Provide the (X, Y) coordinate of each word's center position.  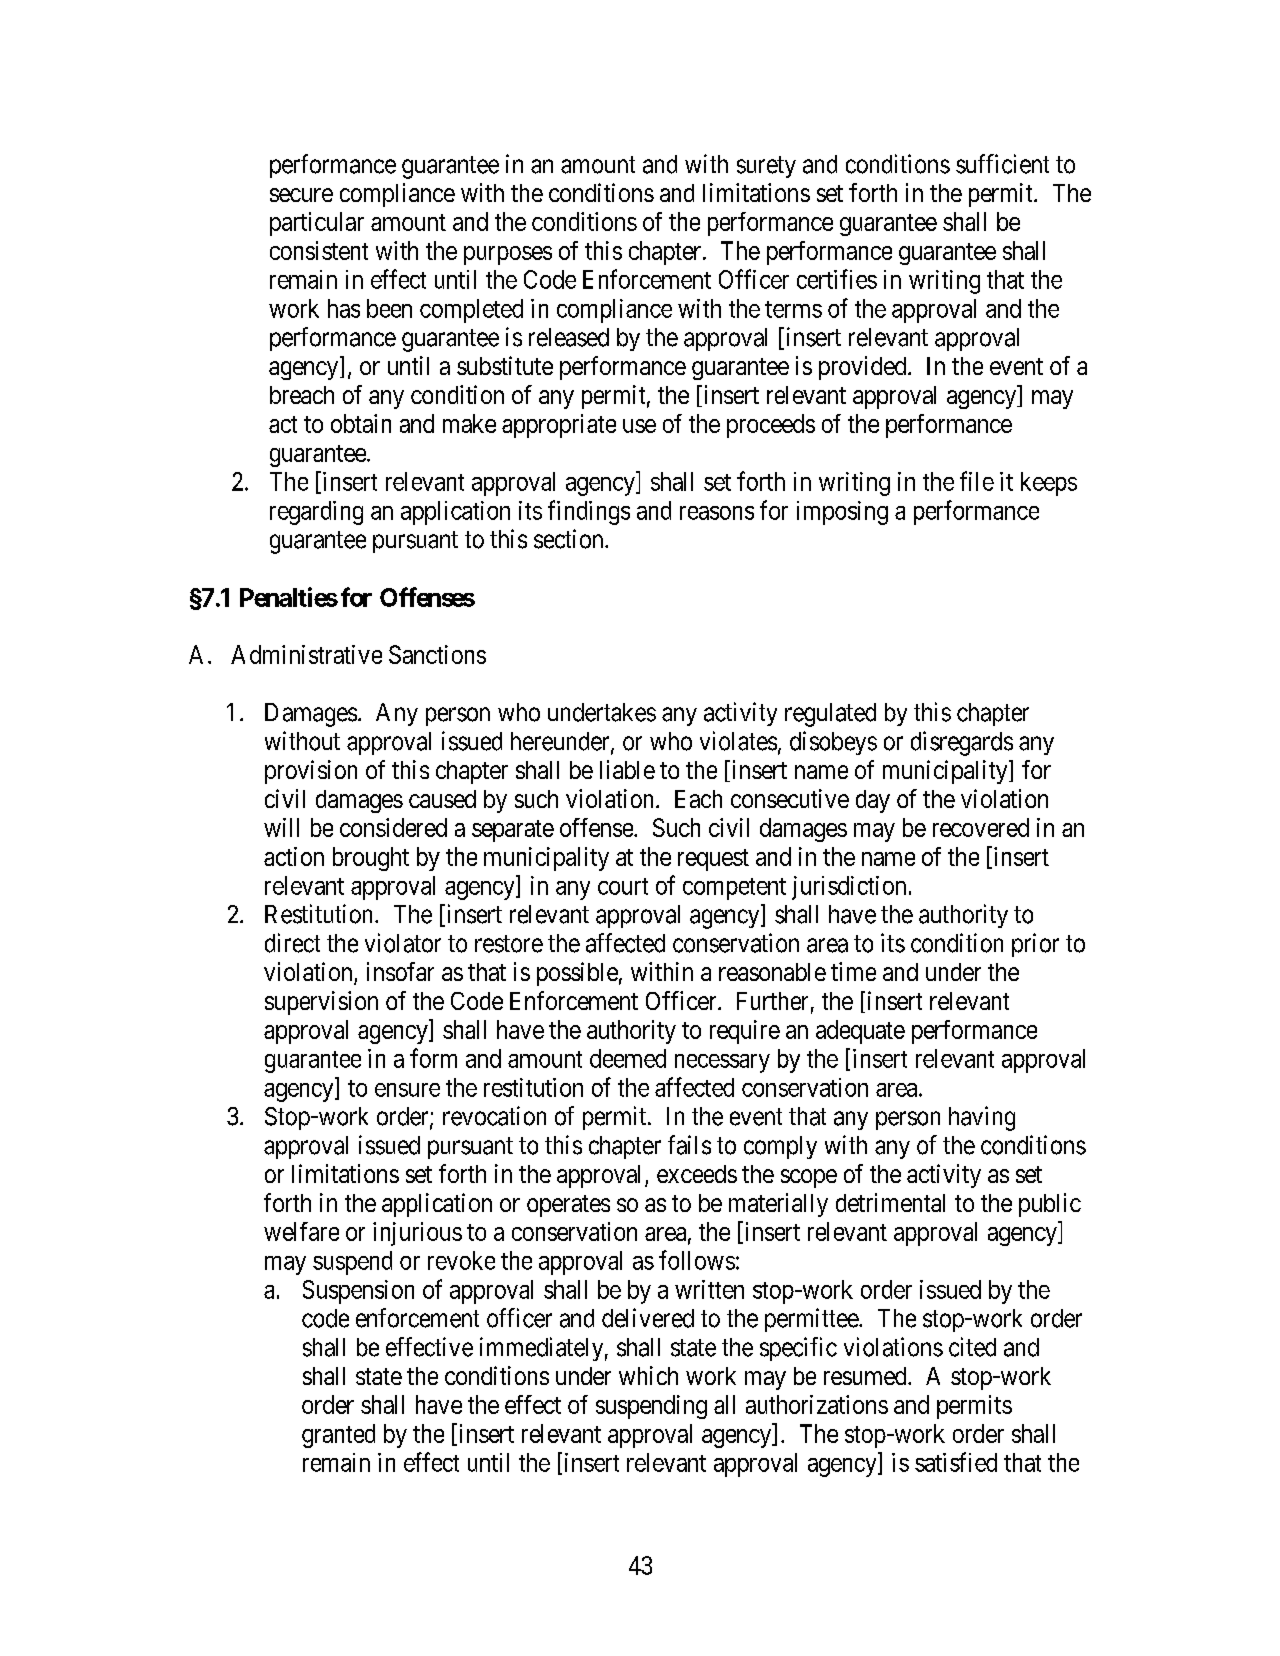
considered (393, 827)
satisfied (956, 1462)
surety (766, 167)
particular (317, 224)
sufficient (1002, 164)
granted (338, 1436)
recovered (981, 827)
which (648, 1375)
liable (627, 769)
